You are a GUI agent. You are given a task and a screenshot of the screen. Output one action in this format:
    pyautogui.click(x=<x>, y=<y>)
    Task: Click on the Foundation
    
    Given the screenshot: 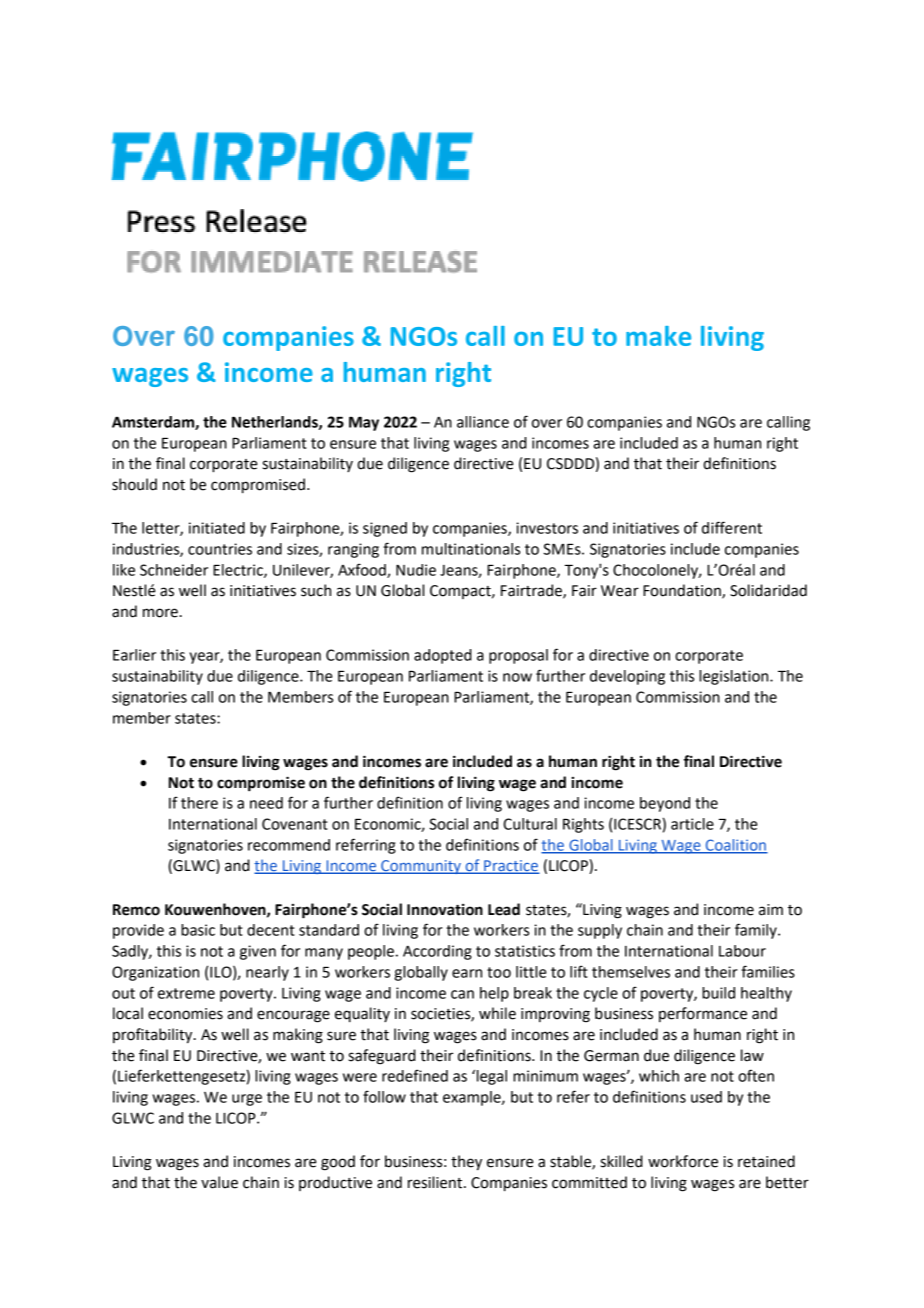 What is the action you would take?
    pyautogui.click(x=683, y=591)
